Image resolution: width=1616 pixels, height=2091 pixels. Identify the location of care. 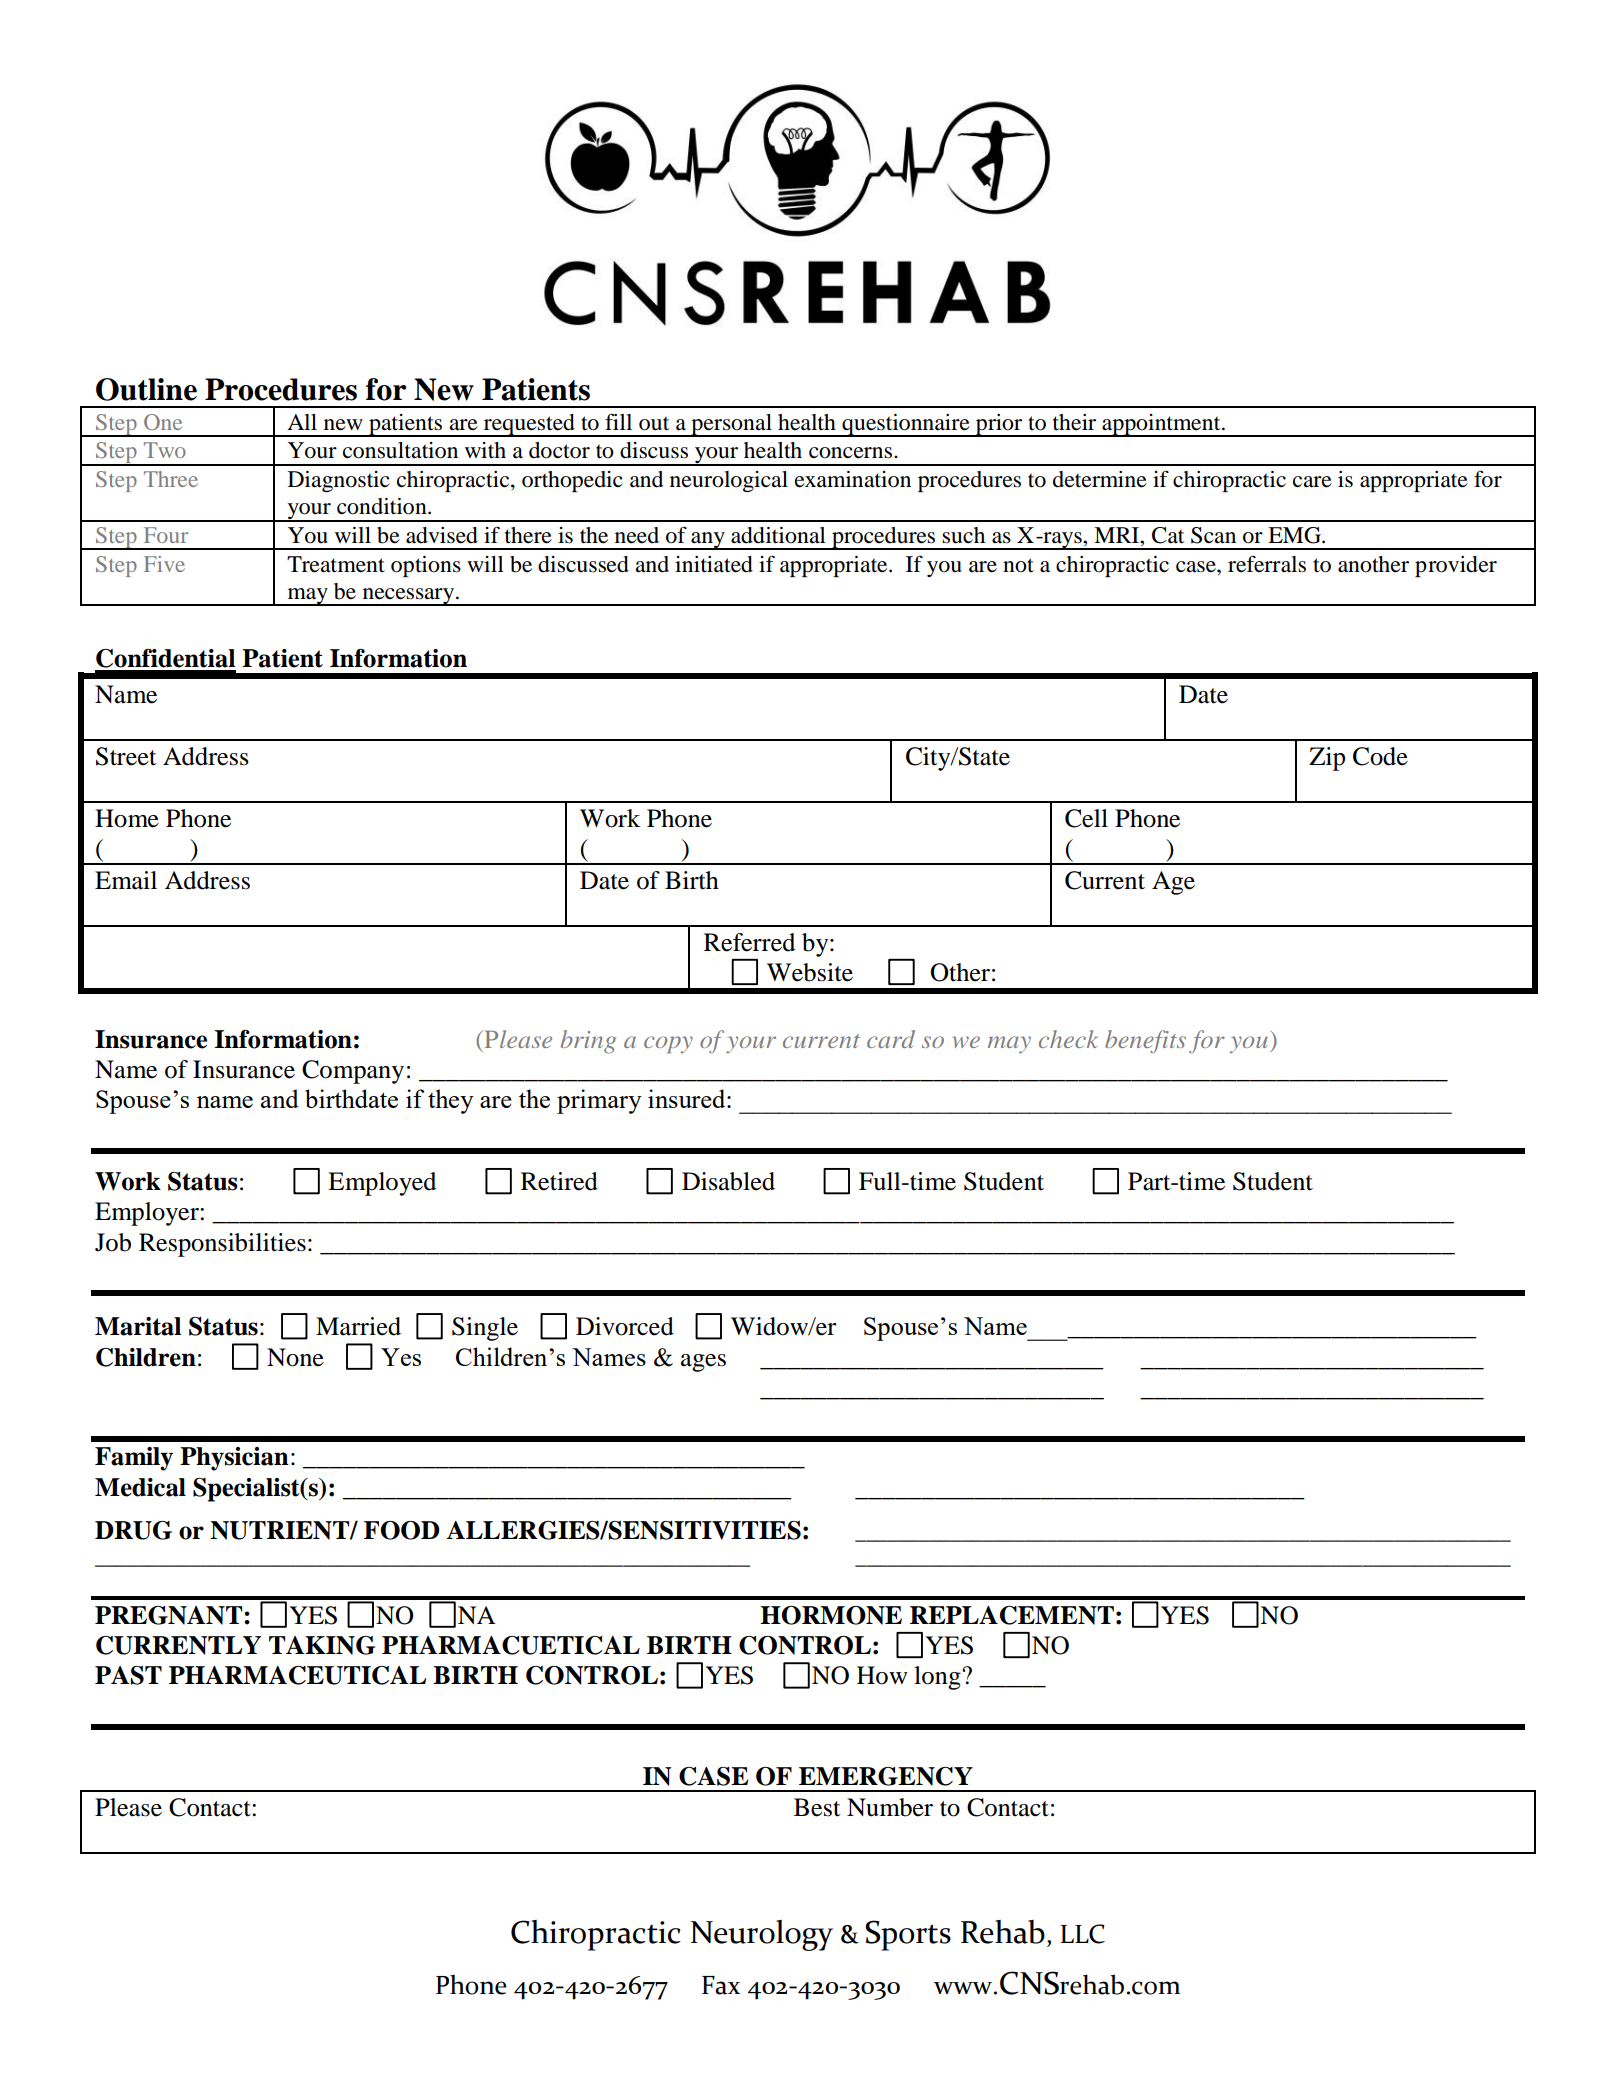
(1312, 482).
